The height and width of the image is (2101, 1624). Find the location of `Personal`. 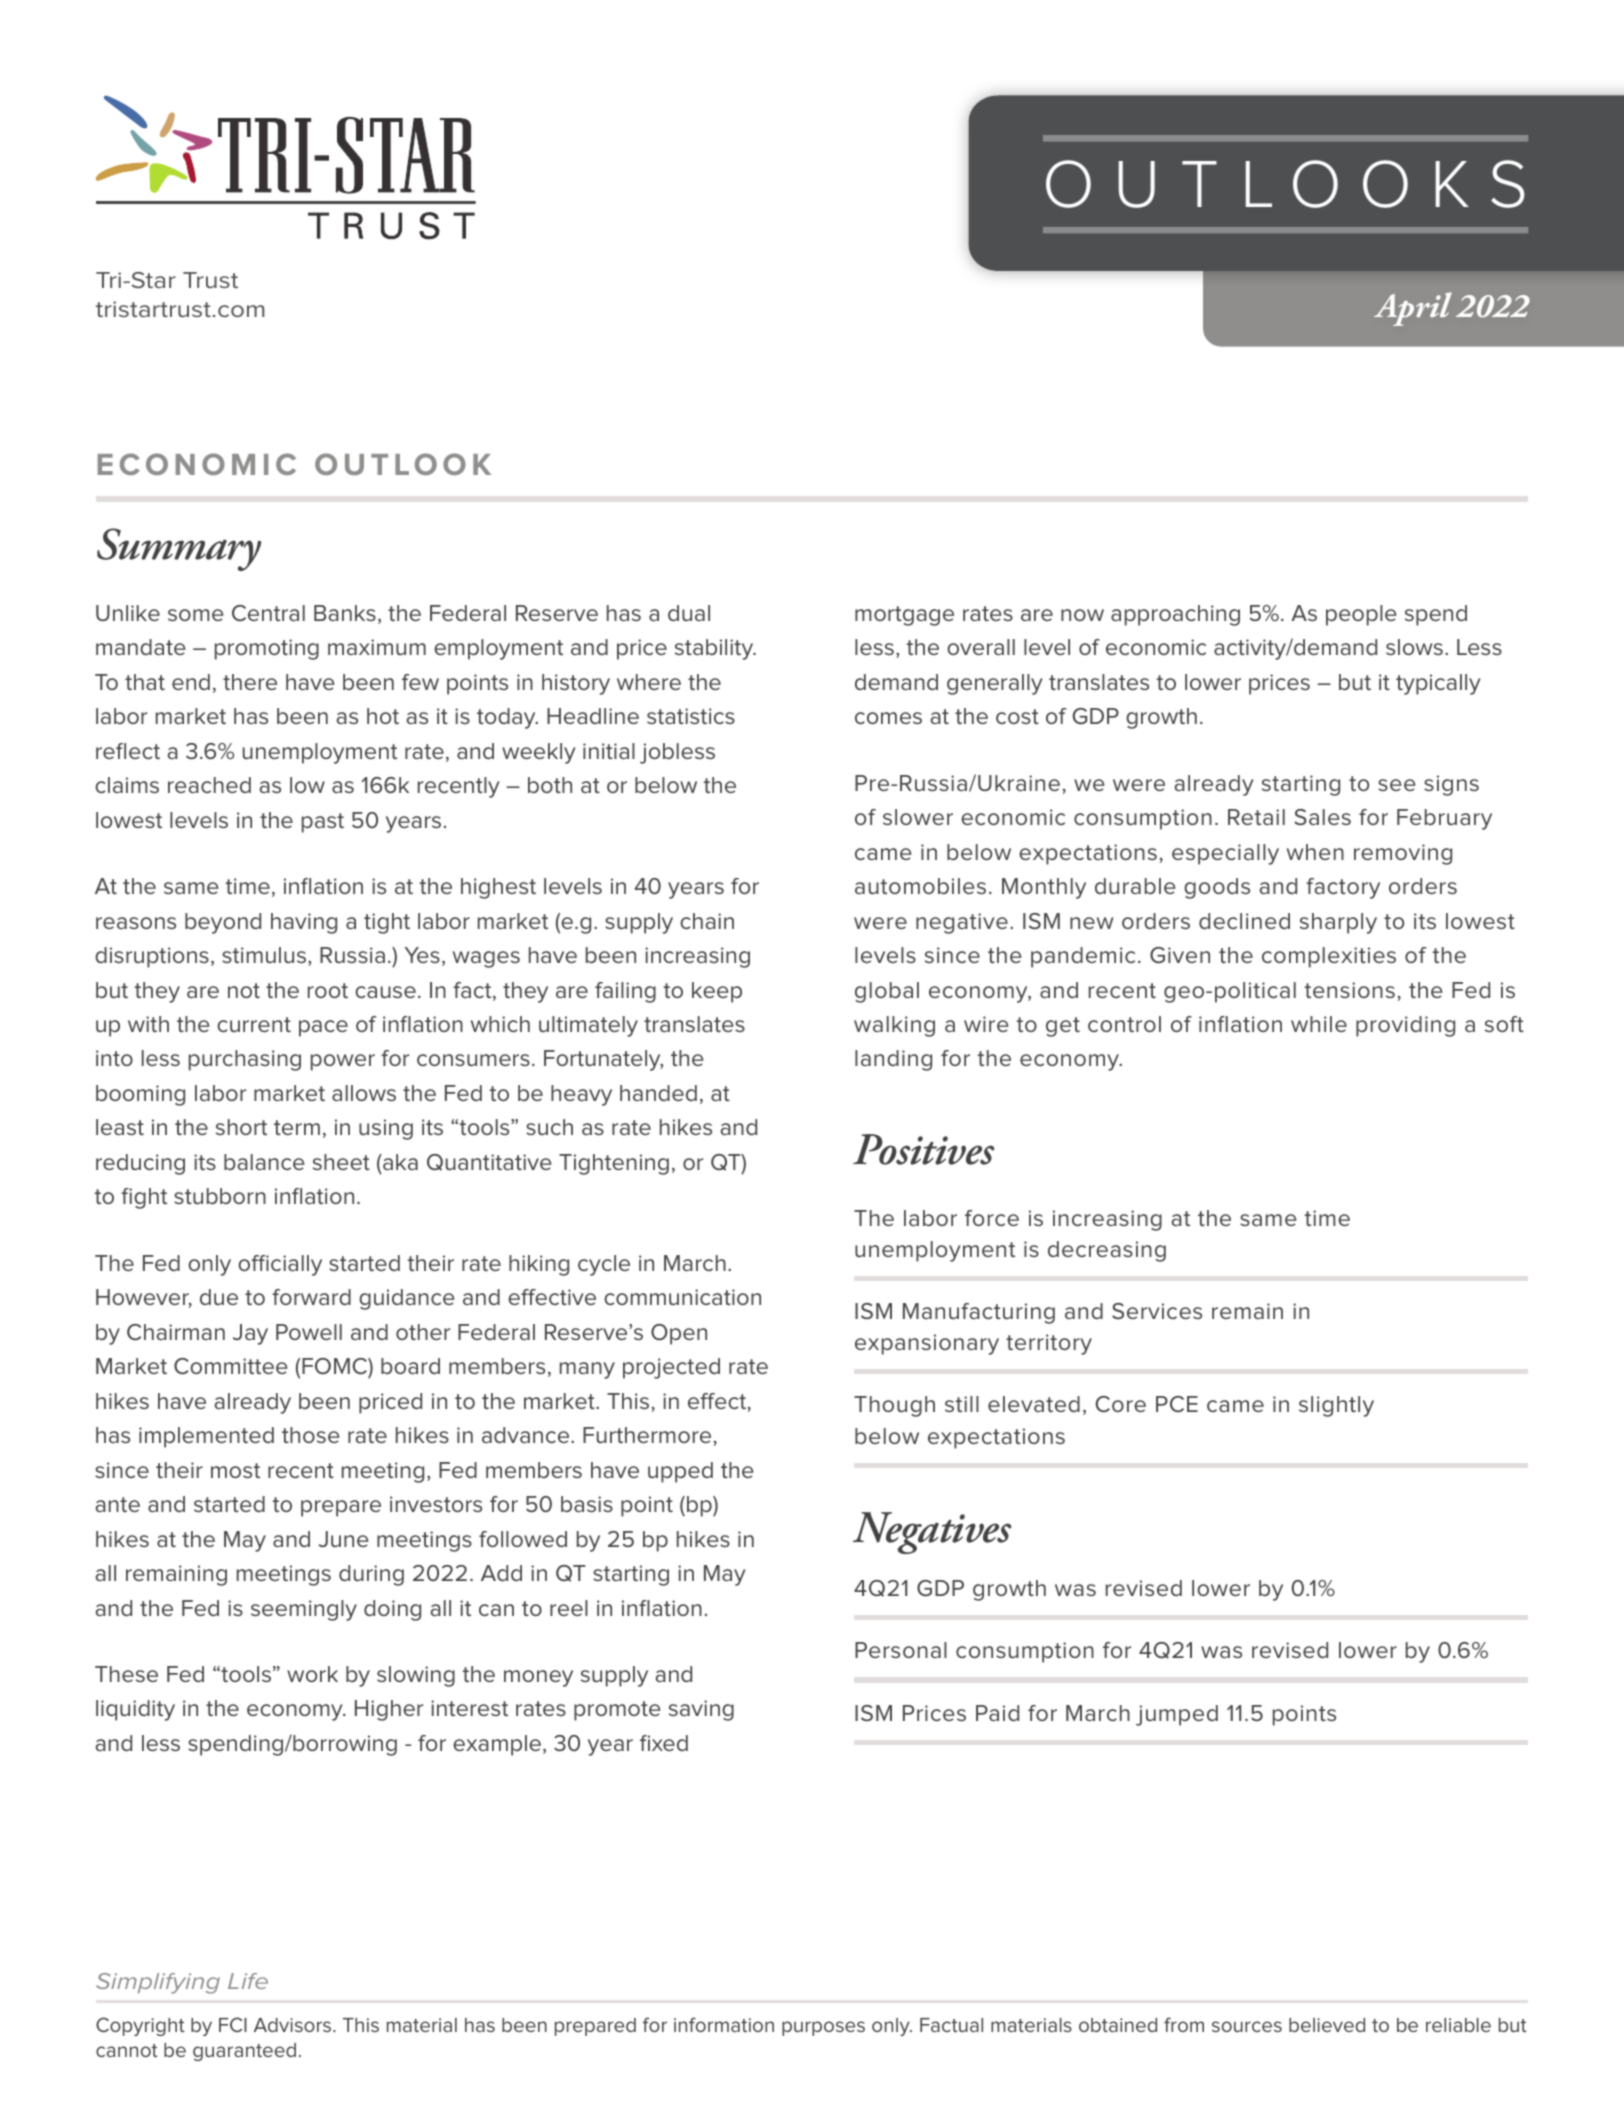

Personal is located at coordinates (901, 1650).
